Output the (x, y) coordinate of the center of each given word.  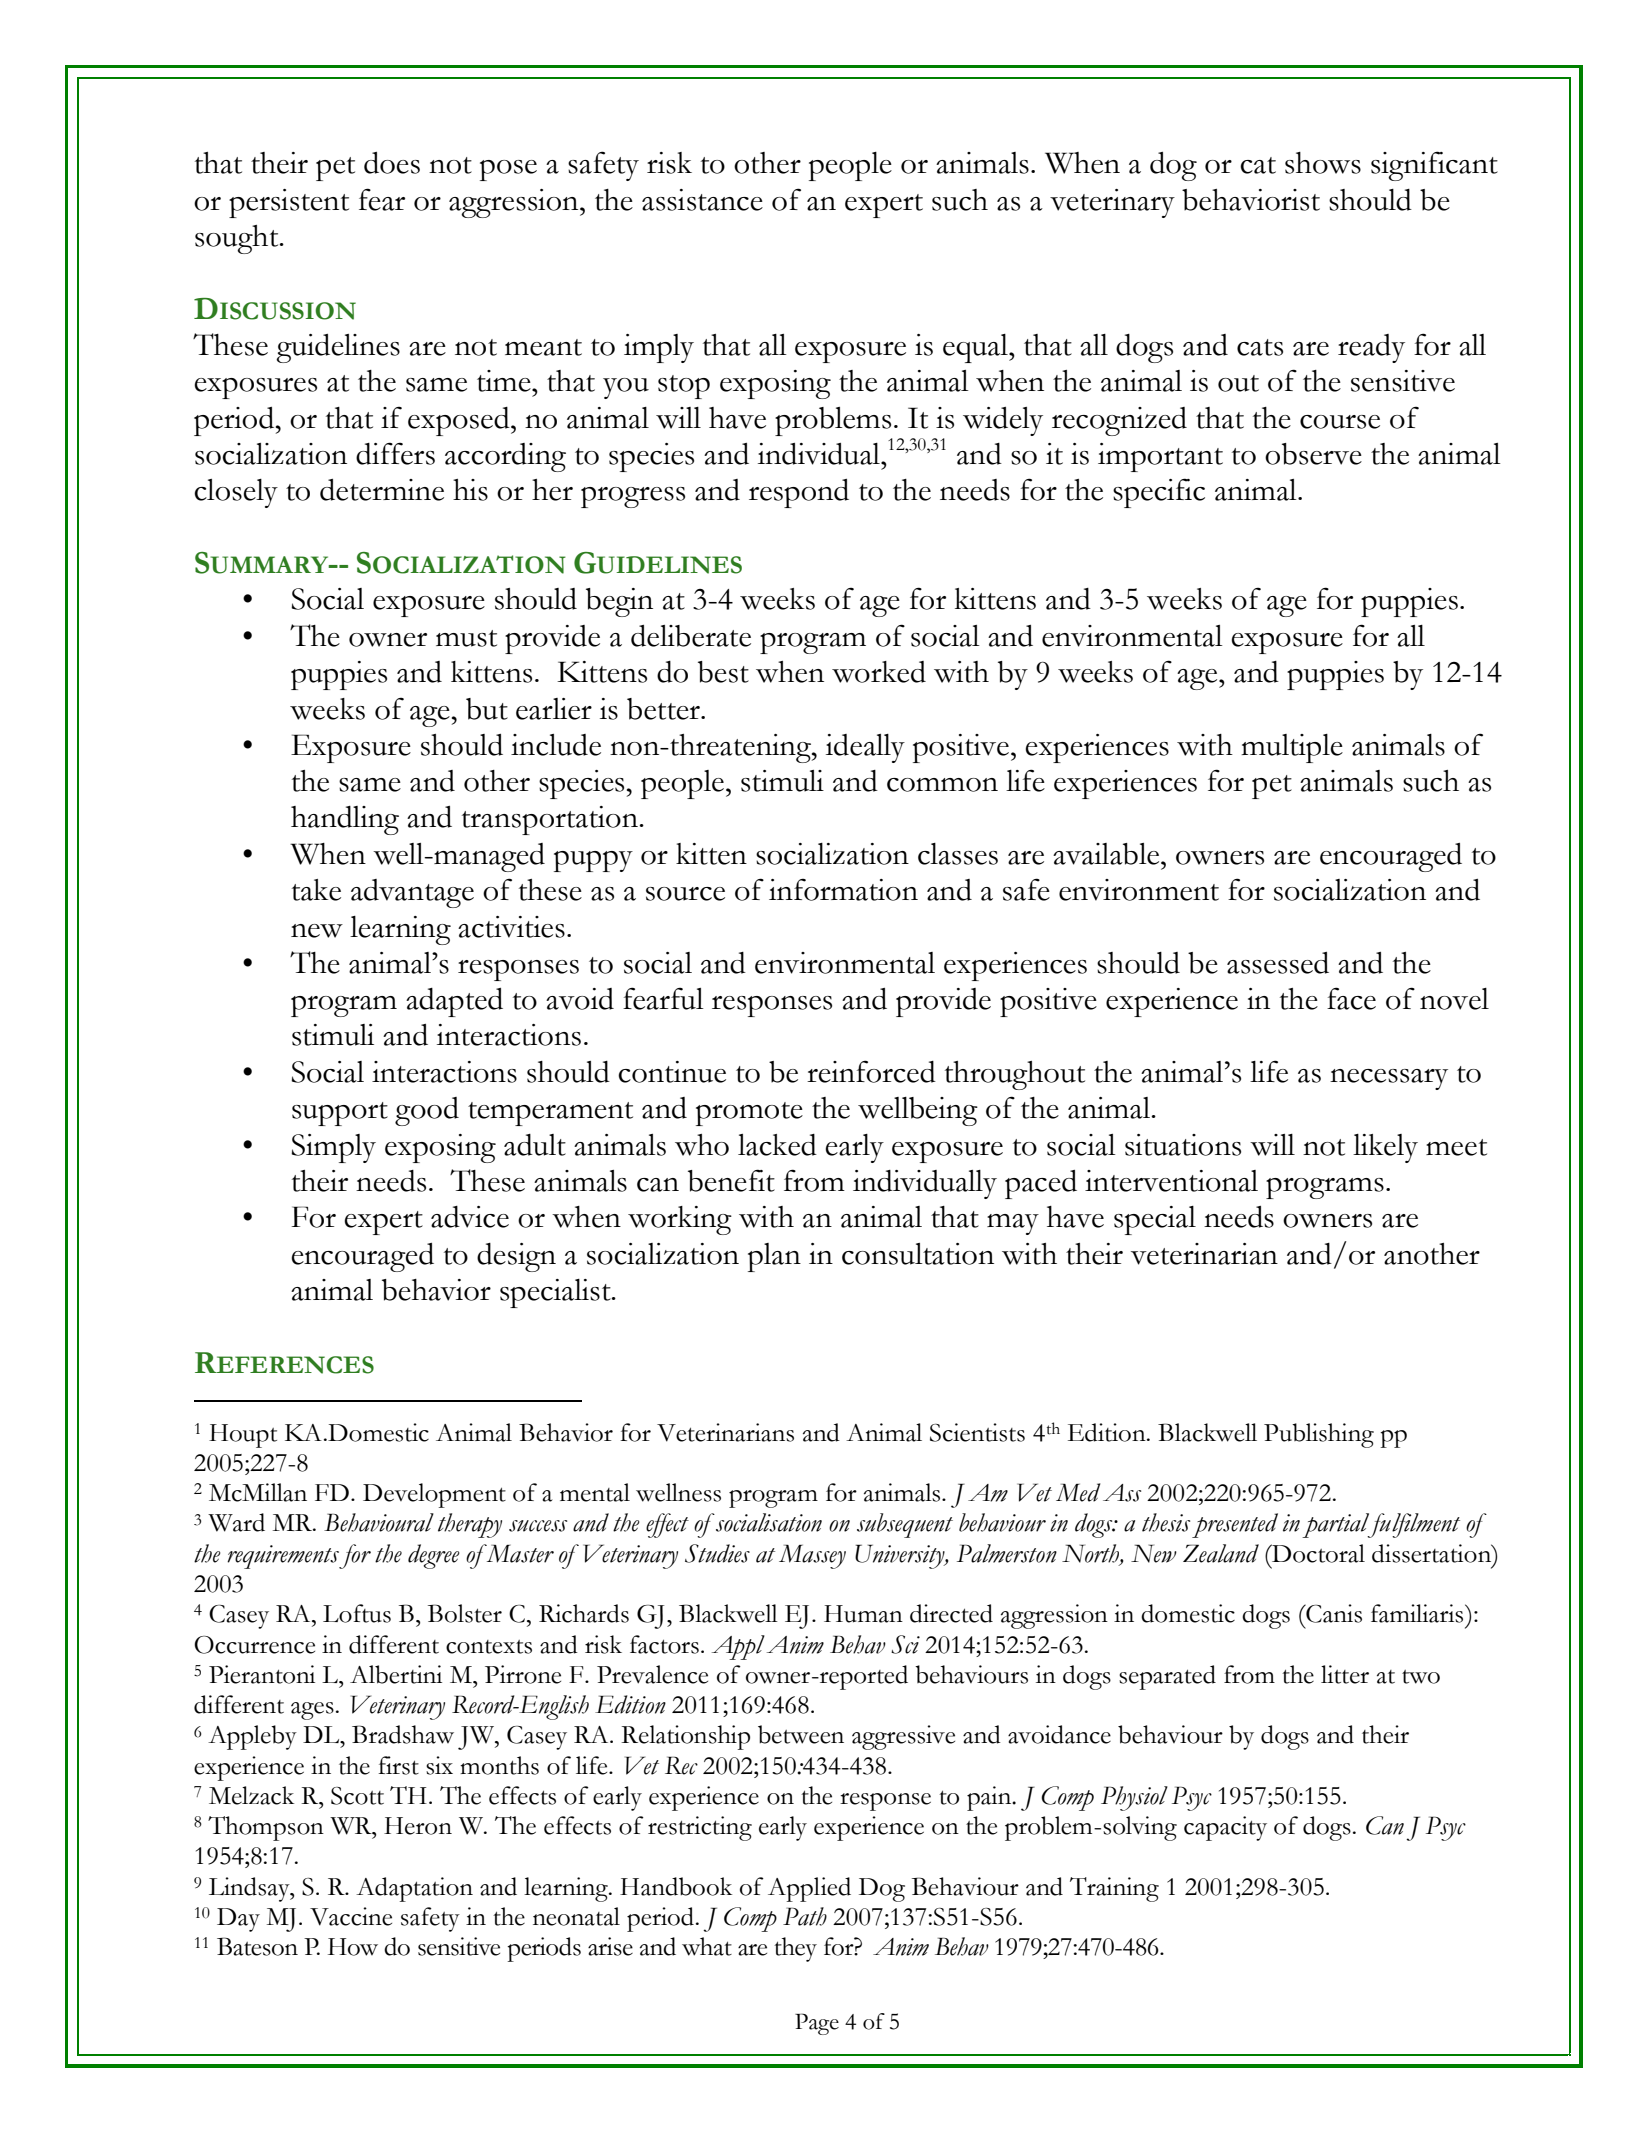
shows (1323, 163)
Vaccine (351, 1916)
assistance (702, 200)
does (392, 163)
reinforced (871, 1071)
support (340, 1114)
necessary (1389, 1079)
